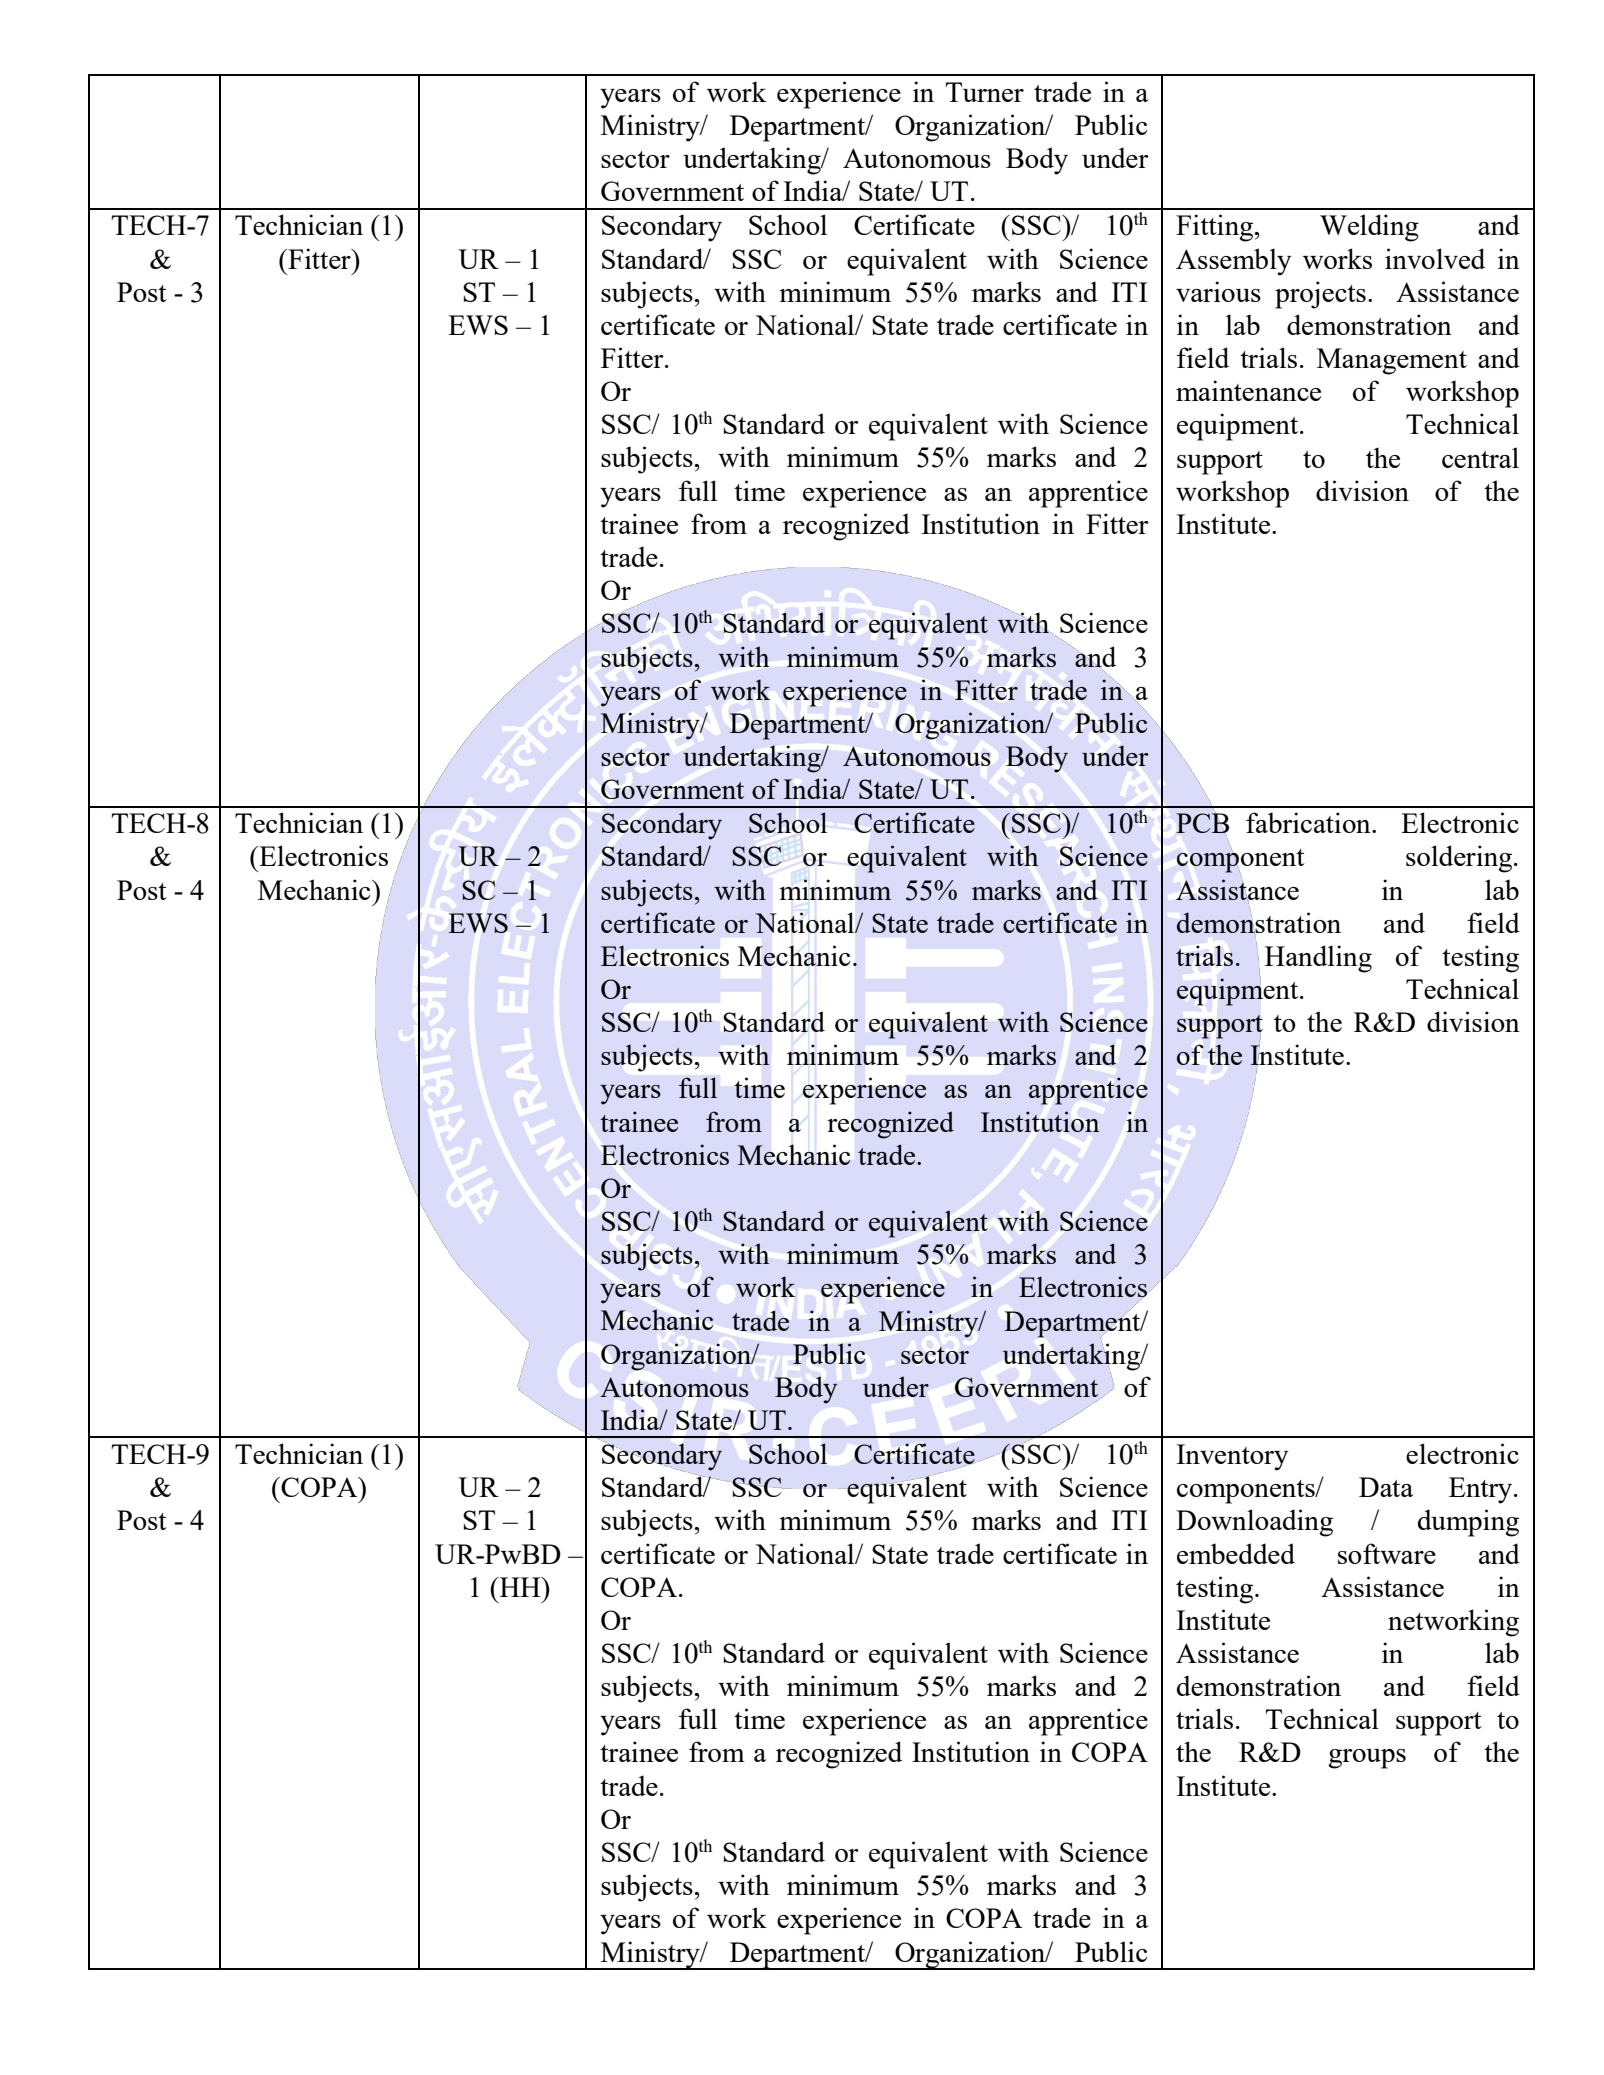 This screenshot has width=1604, height=2075. What do you see at coordinates (1386, 1487) in the screenshot?
I see `Data` at bounding box center [1386, 1487].
